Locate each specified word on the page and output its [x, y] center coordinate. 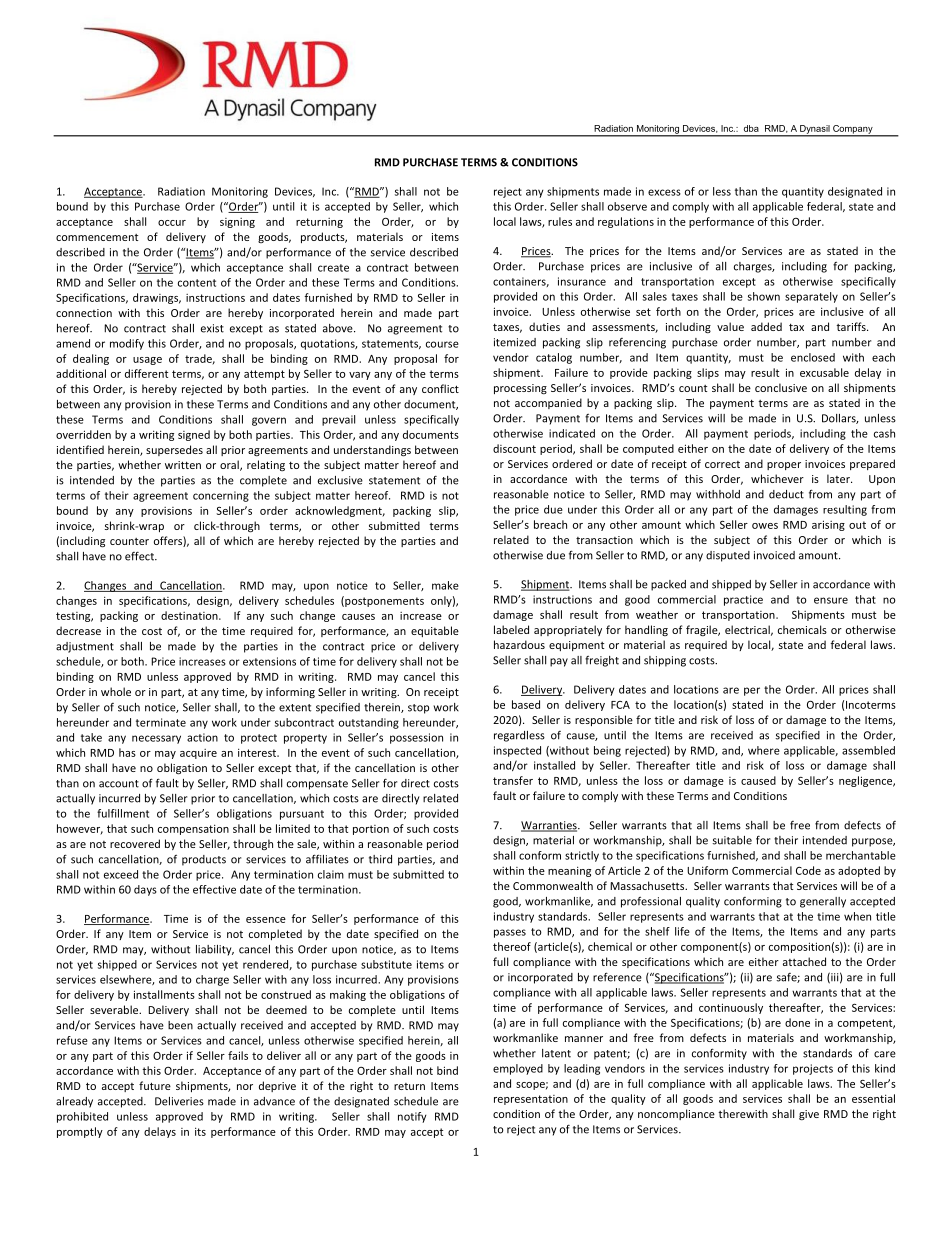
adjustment [85, 647]
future [155, 1085]
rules [560, 221]
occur [172, 223]
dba [751, 128]
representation [531, 1100]
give [809, 1115]
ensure [831, 600]
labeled [511, 629]
